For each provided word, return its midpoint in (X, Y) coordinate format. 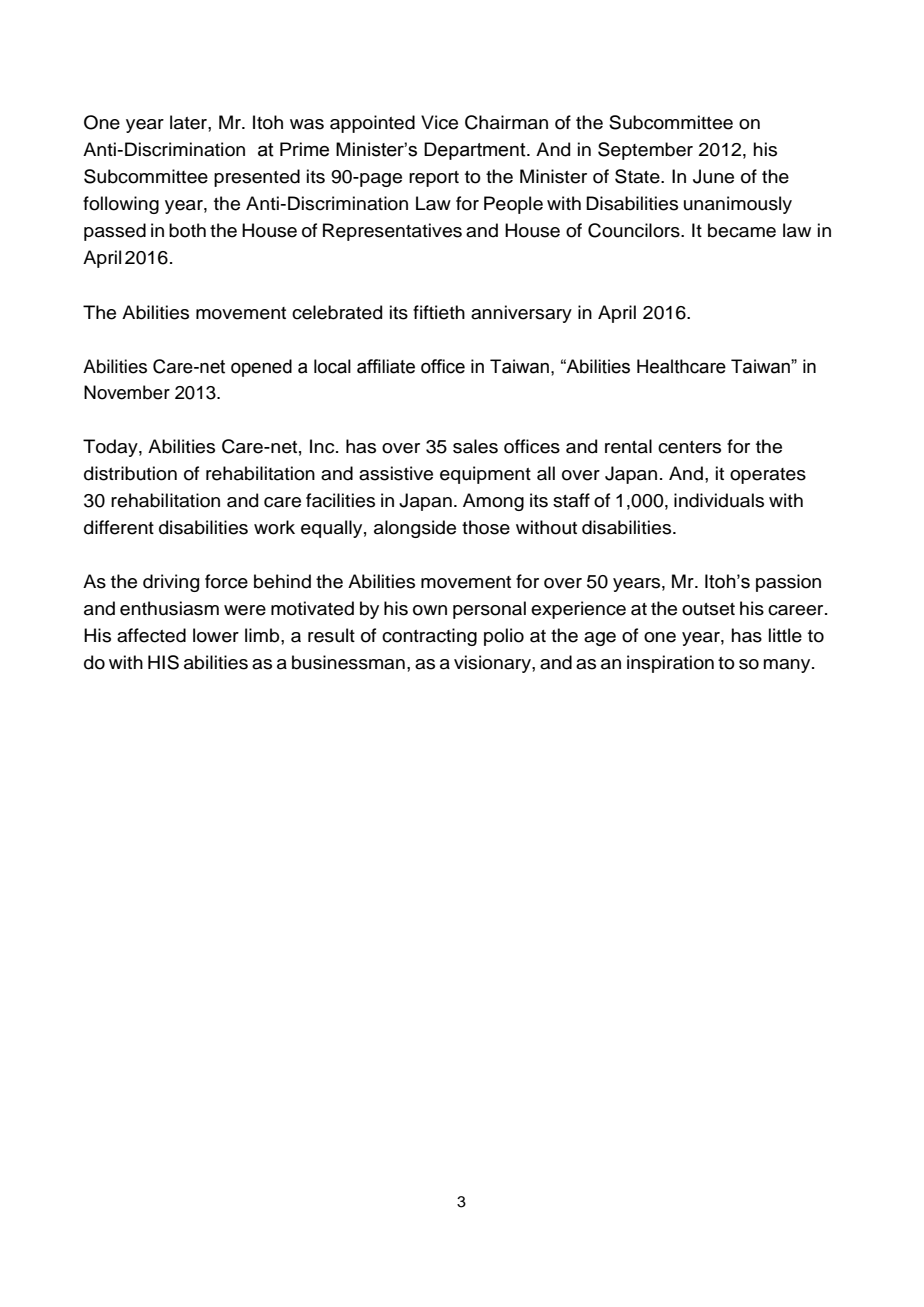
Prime (304, 149)
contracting (429, 637)
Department (476, 151)
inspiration (670, 664)
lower (216, 635)
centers (689, 447)
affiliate (386, 366)
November (127, 392)
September (645, 151)
